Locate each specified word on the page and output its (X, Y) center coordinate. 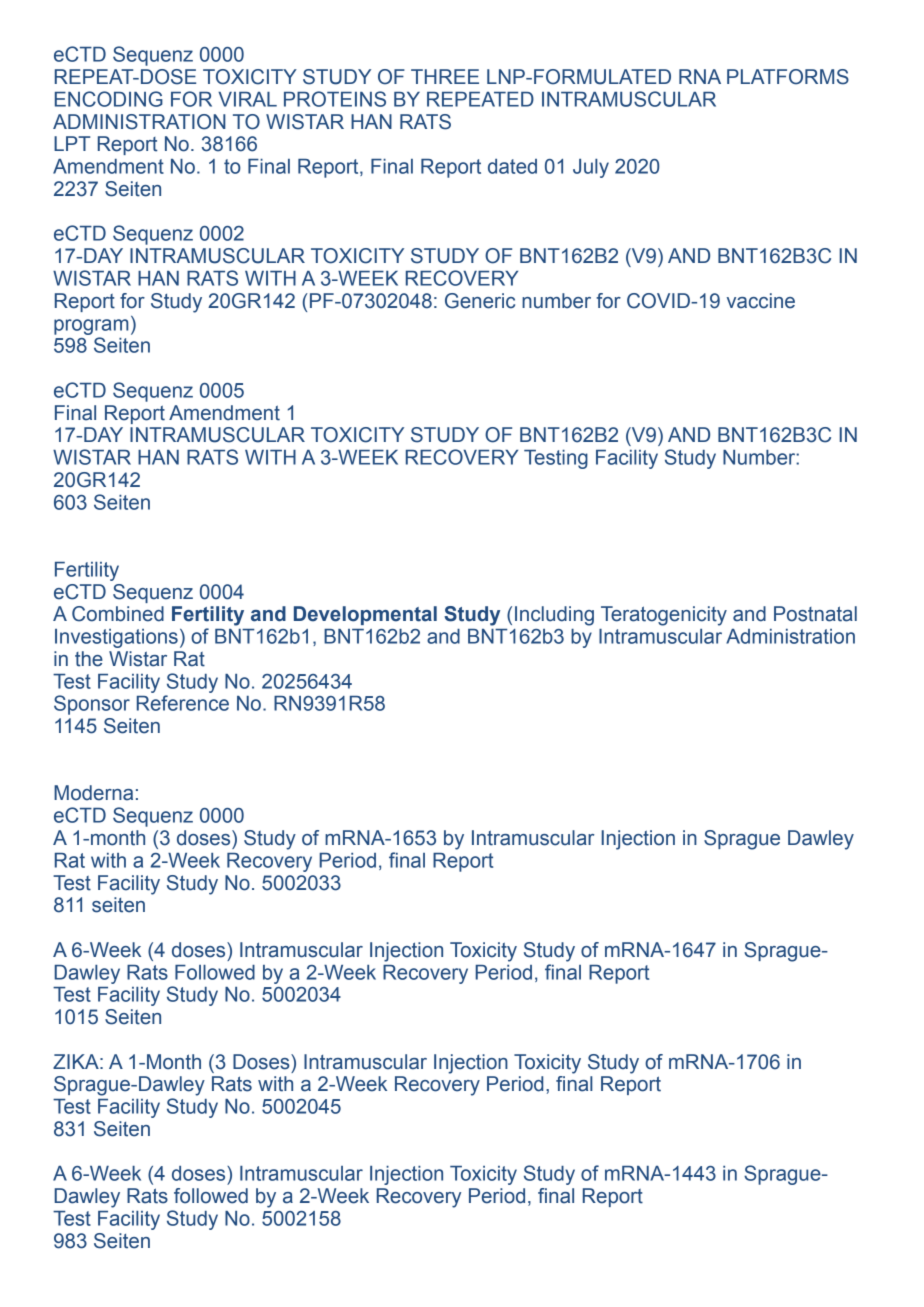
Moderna (93, 793)
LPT (72, 143)
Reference (183, 703)
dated (512, 166)
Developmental (365, 615)
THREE (445, 76)
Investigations (116, 638)
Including (554, 616)
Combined (118, 614)
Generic (480, 301)
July (591, 168)
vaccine (761, 301)
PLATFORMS (788, 77)
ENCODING (109, 99)
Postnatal (815, 614)
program (91, 327)
